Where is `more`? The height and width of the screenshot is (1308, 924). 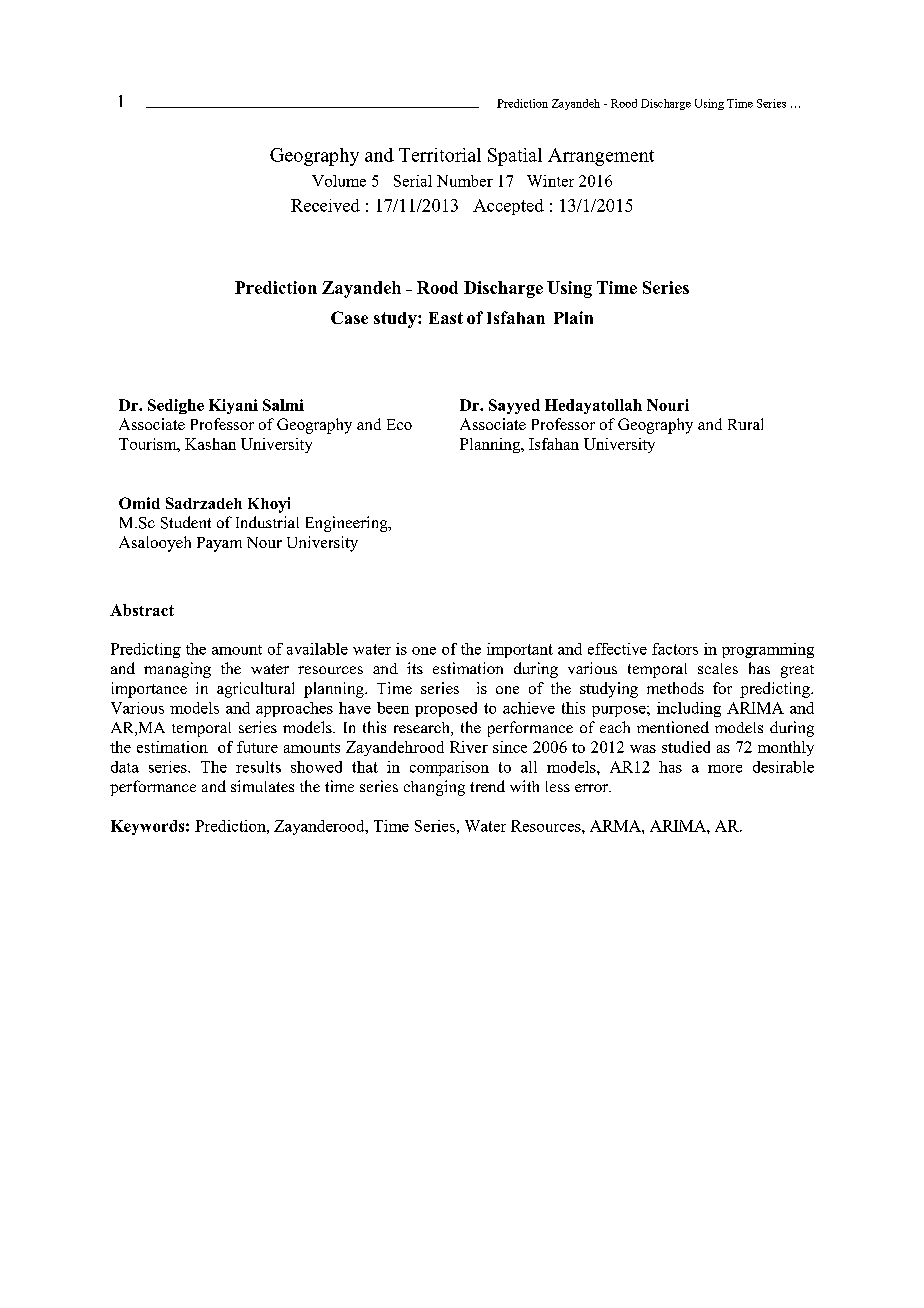
more is located at coordinates (725, 769).
